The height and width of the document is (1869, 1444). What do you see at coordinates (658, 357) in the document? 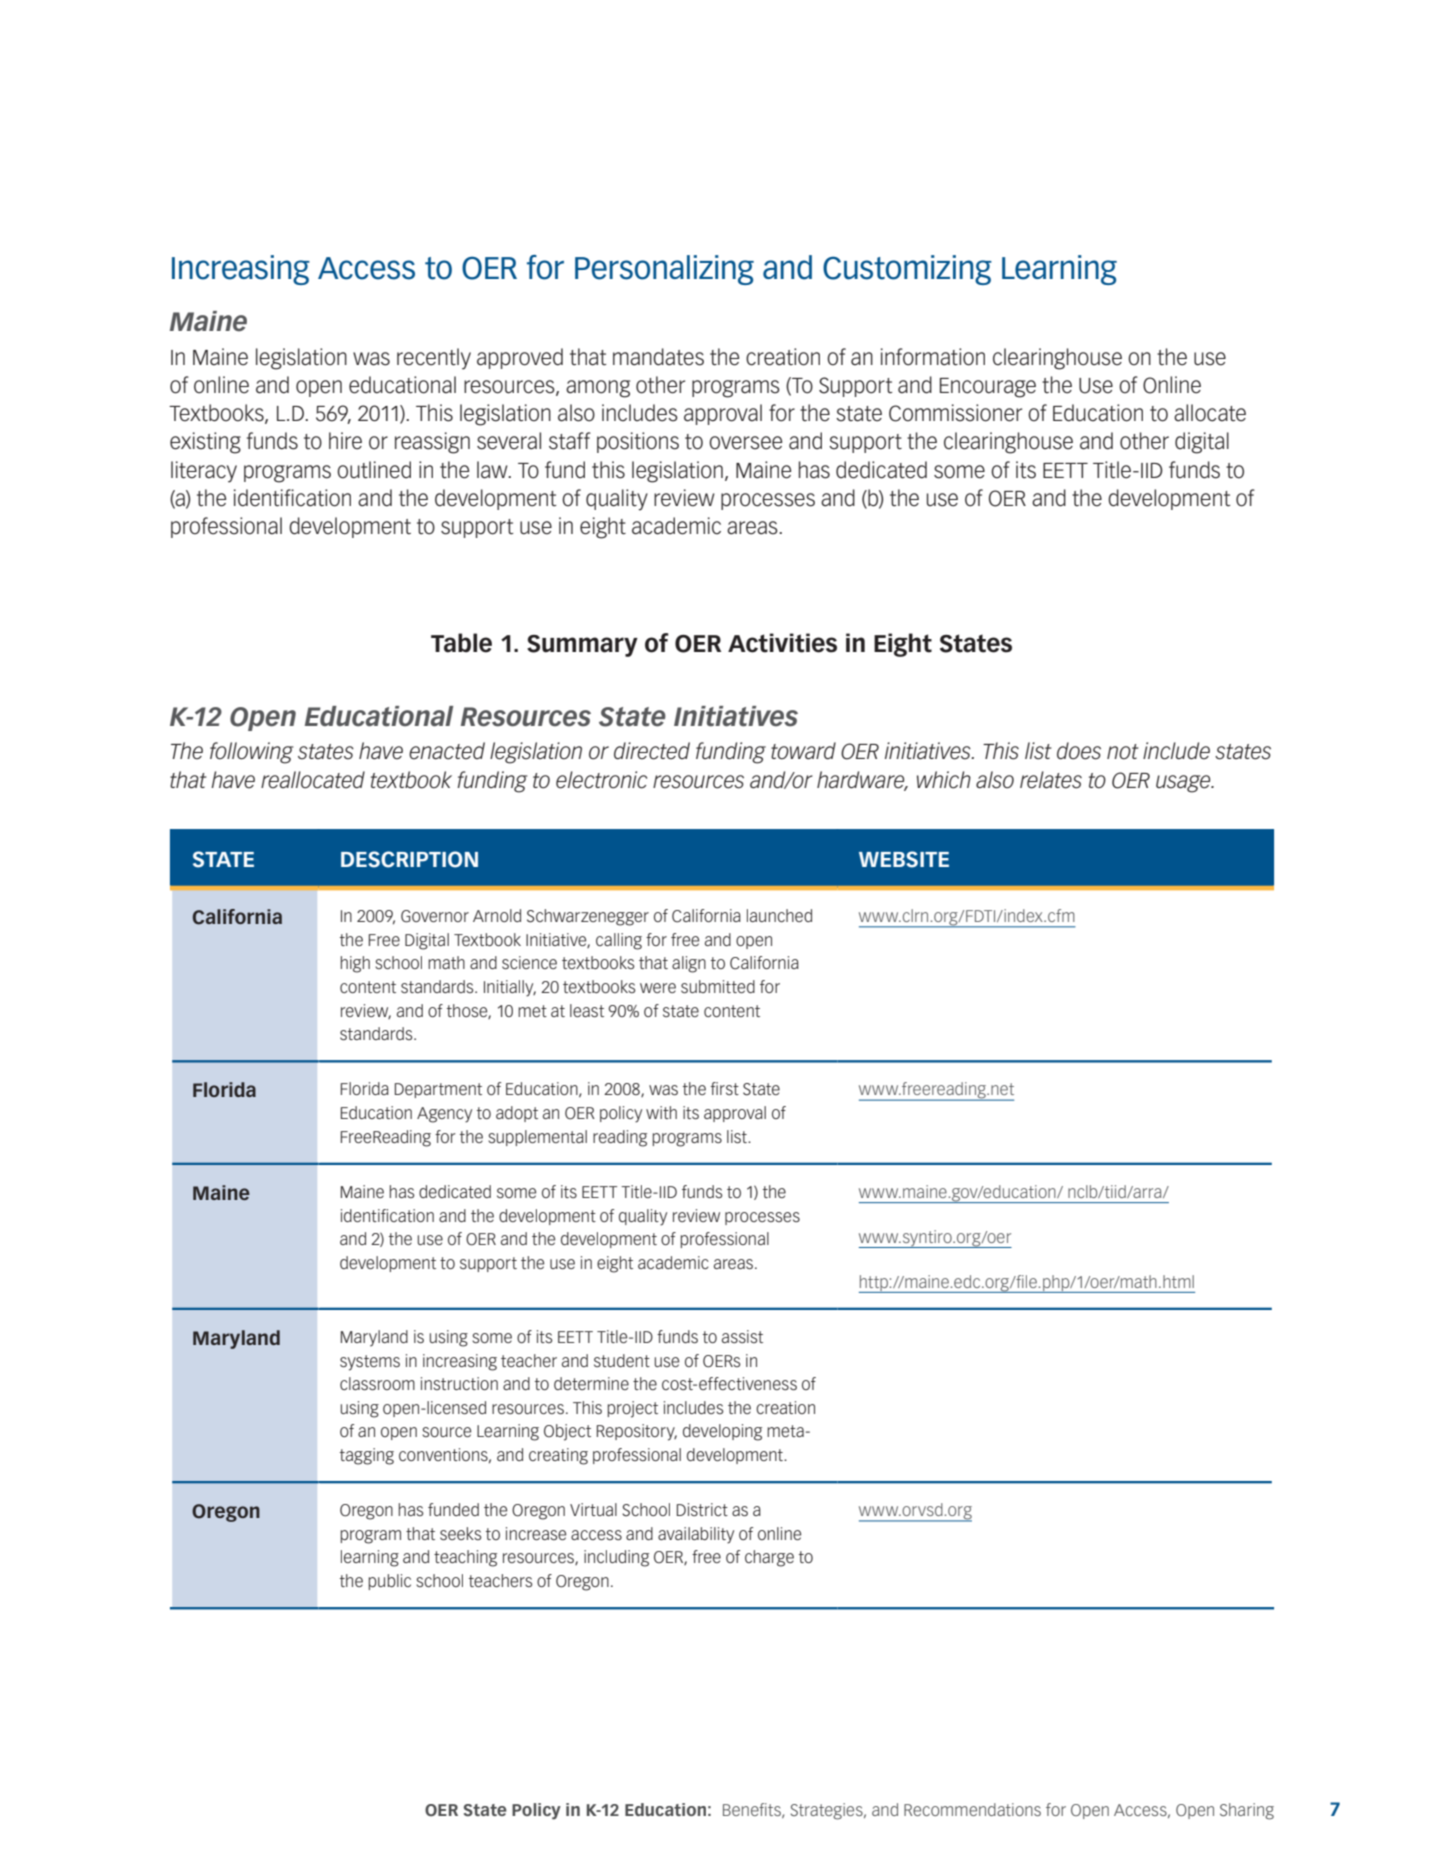
I see `mandates` at bounding box center [658, 357].
